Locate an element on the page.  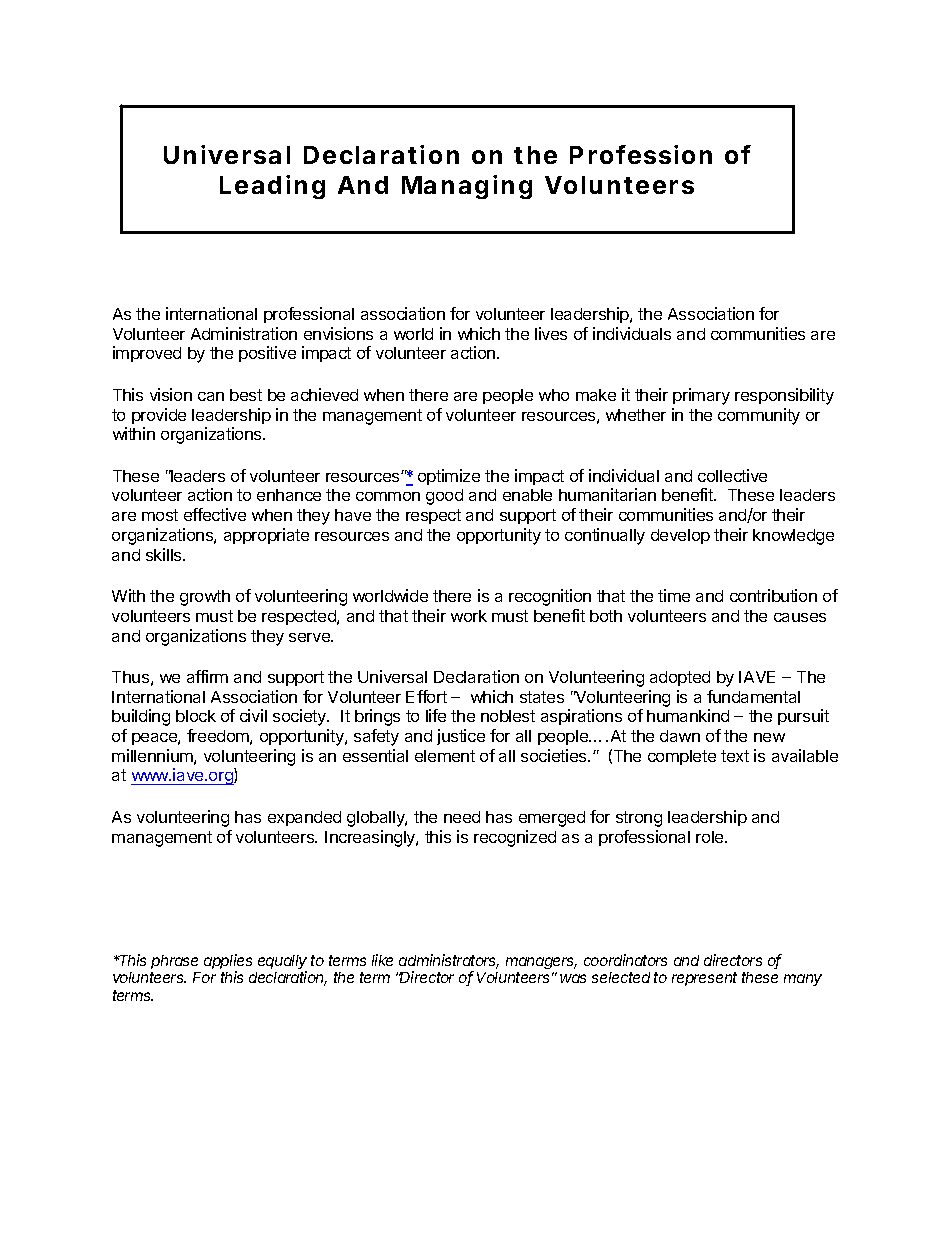
growth is located at coordinates (205, 598).
